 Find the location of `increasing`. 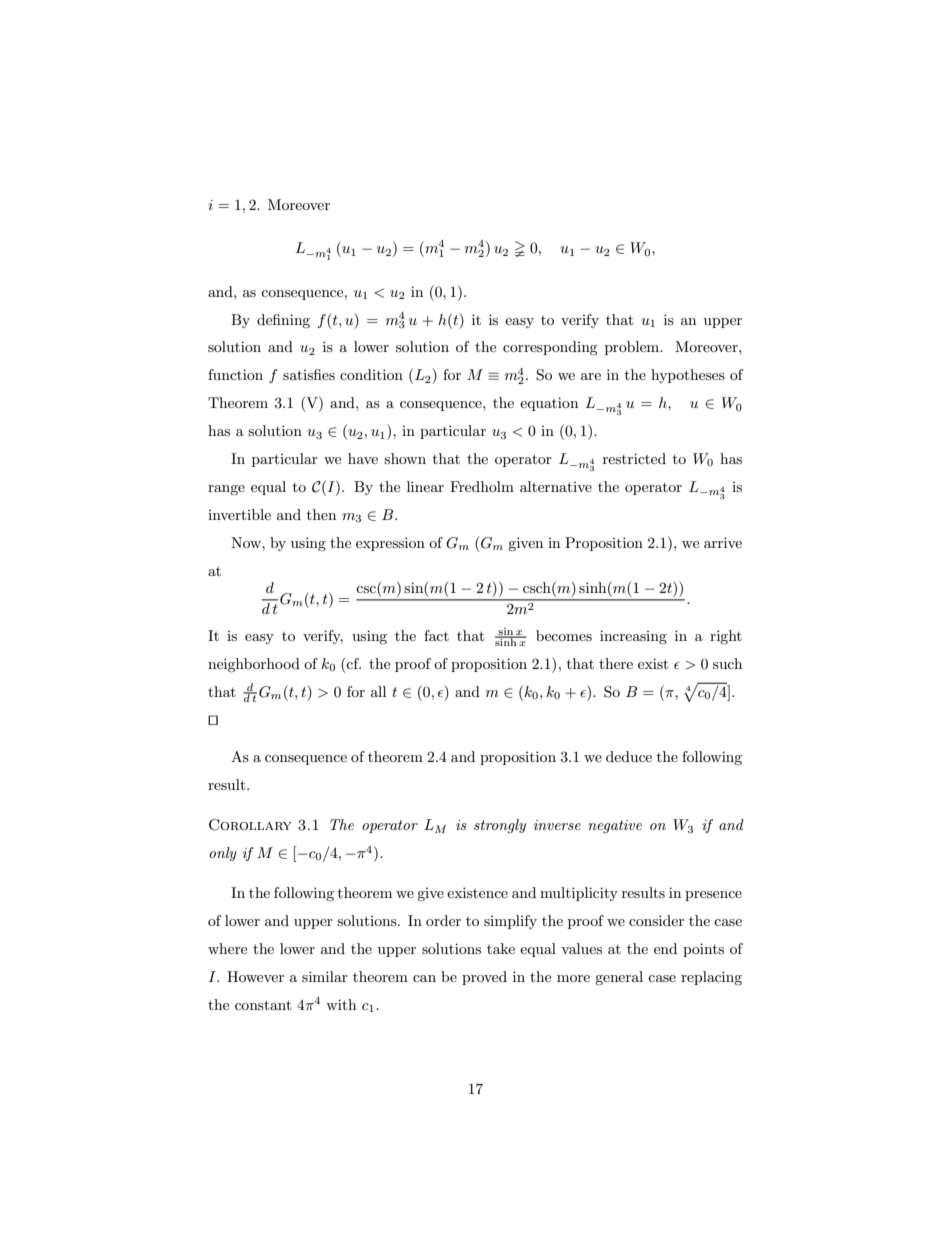

increasing is located at coordinates (633, 637).
